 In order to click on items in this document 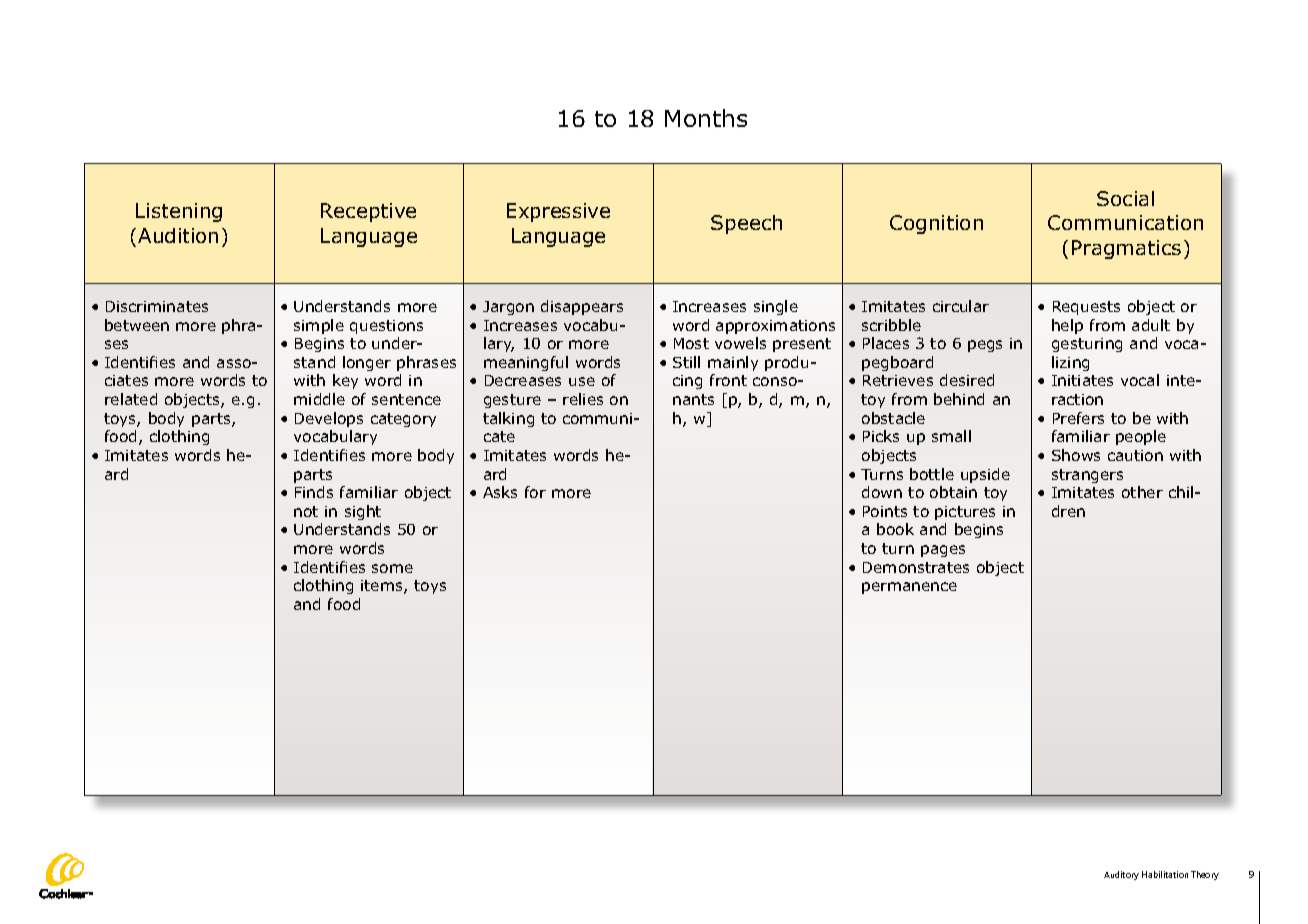, I will do `click(383, 587)`.
